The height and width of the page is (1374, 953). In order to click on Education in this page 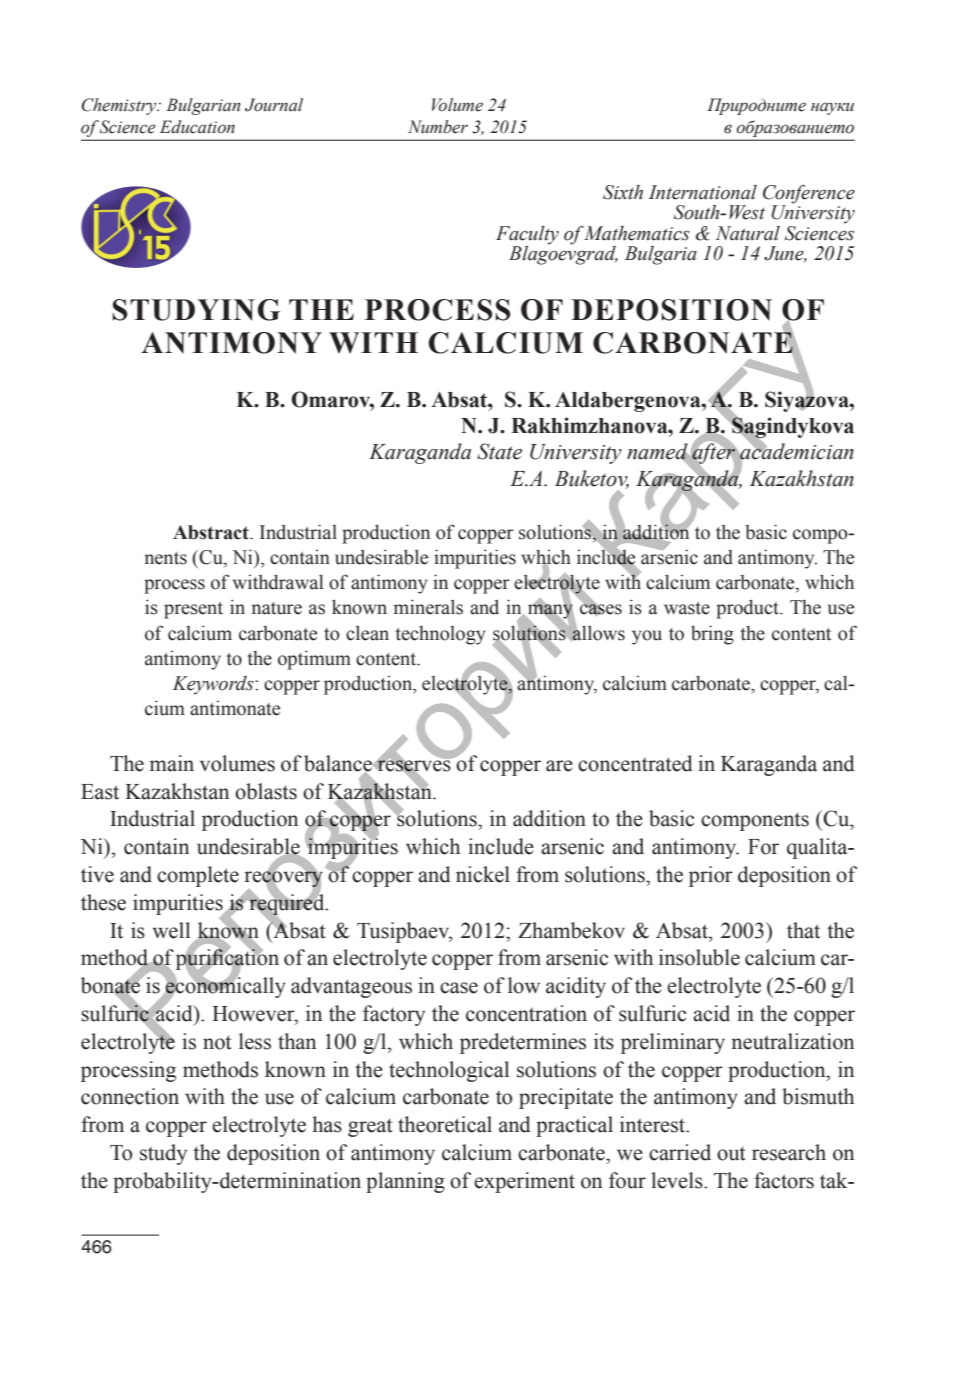, I will do `click(197, 127)`.
